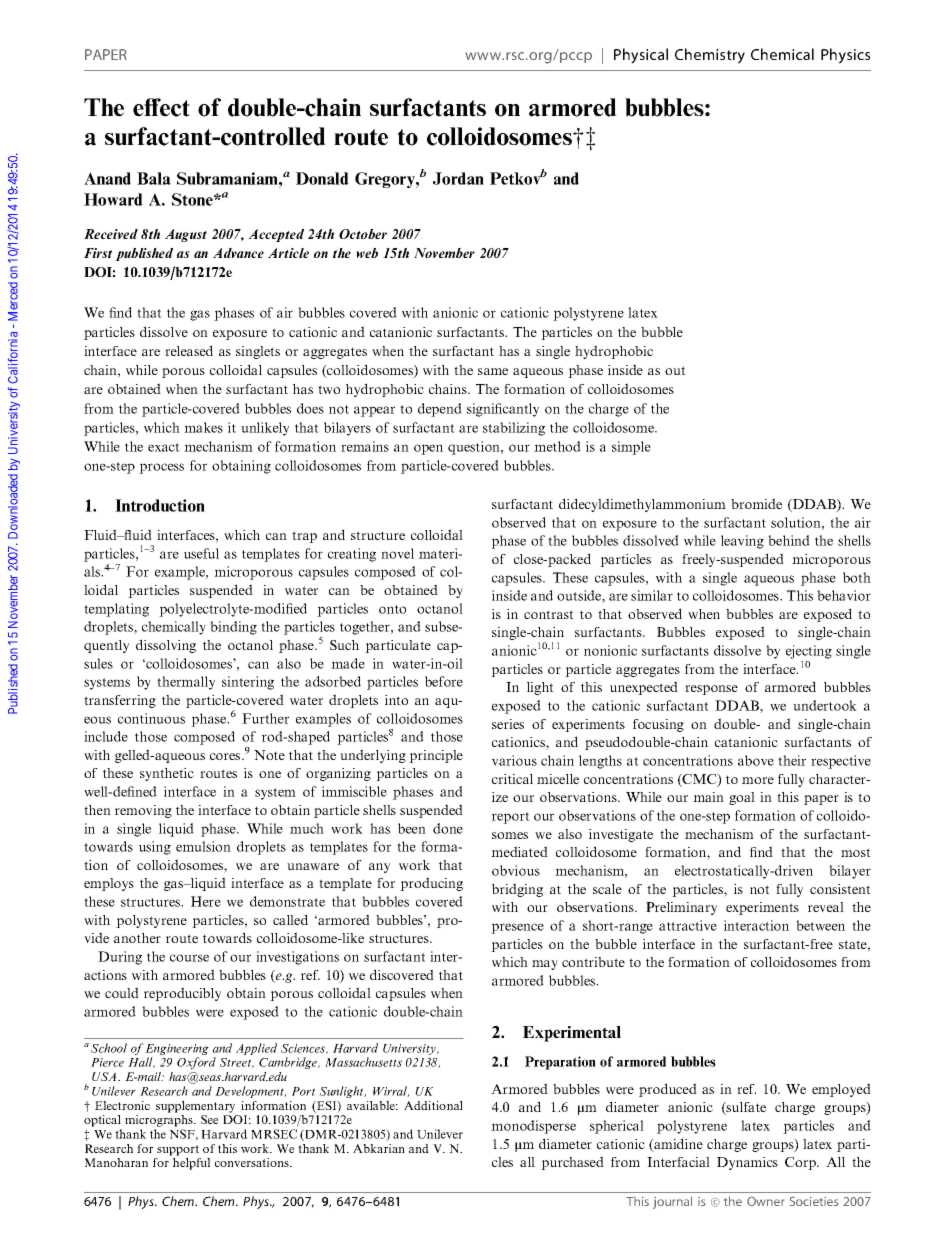 The image size is (952, 1247). Describe the element at coordinates (191, 1164) in the screenshot. I see `helpful` at that location.
